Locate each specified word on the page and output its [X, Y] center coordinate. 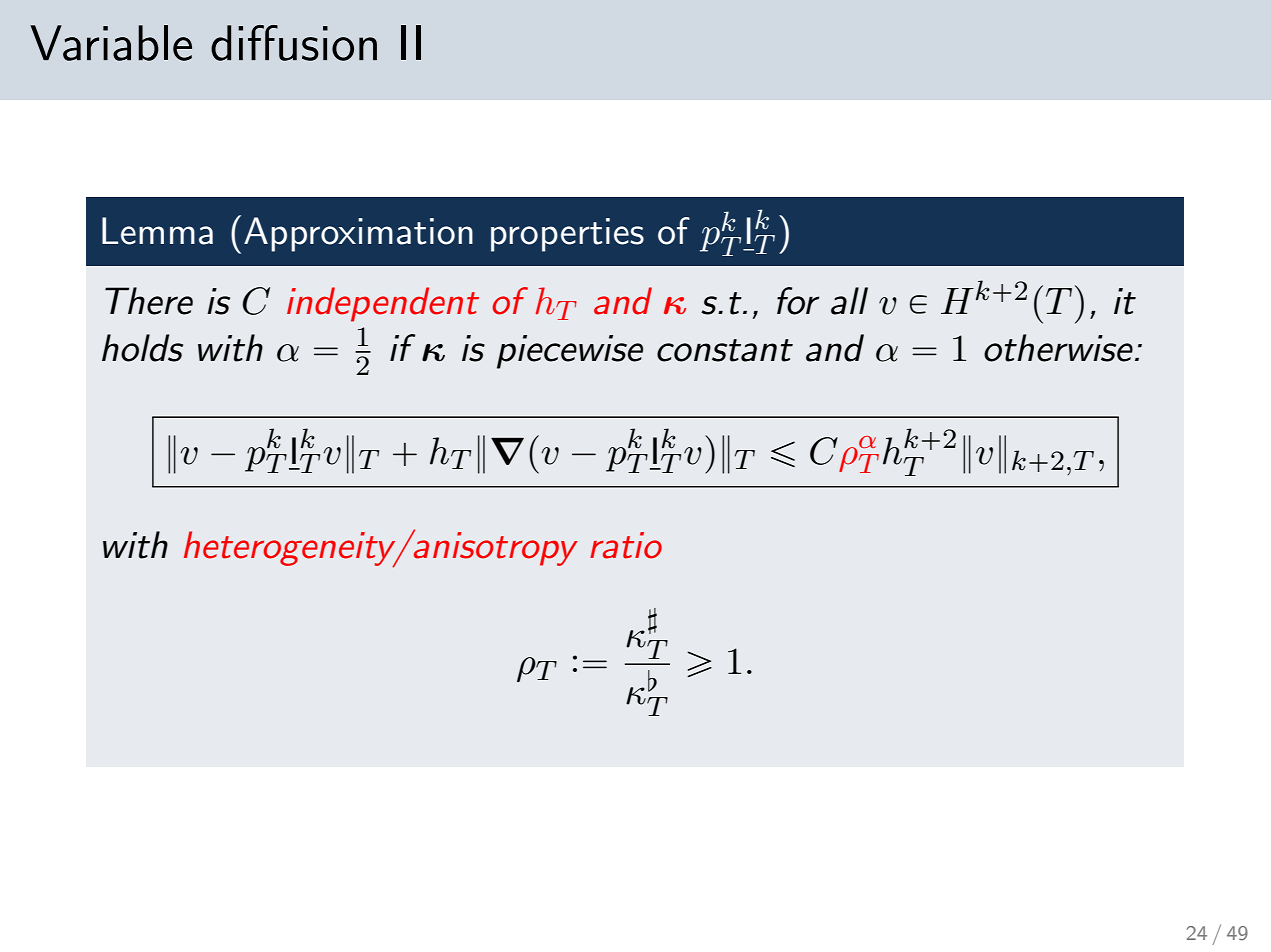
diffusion [294, 43]
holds [142, 348]
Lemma [157, 231]
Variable [111, 43]
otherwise [1058, 348]
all [849, 301]
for [798, 301]
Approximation [358, 234]
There [149, 301]
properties [567, 235]
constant [725, 350]
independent [383, 304]
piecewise [570, 352]
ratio [626, 545]
